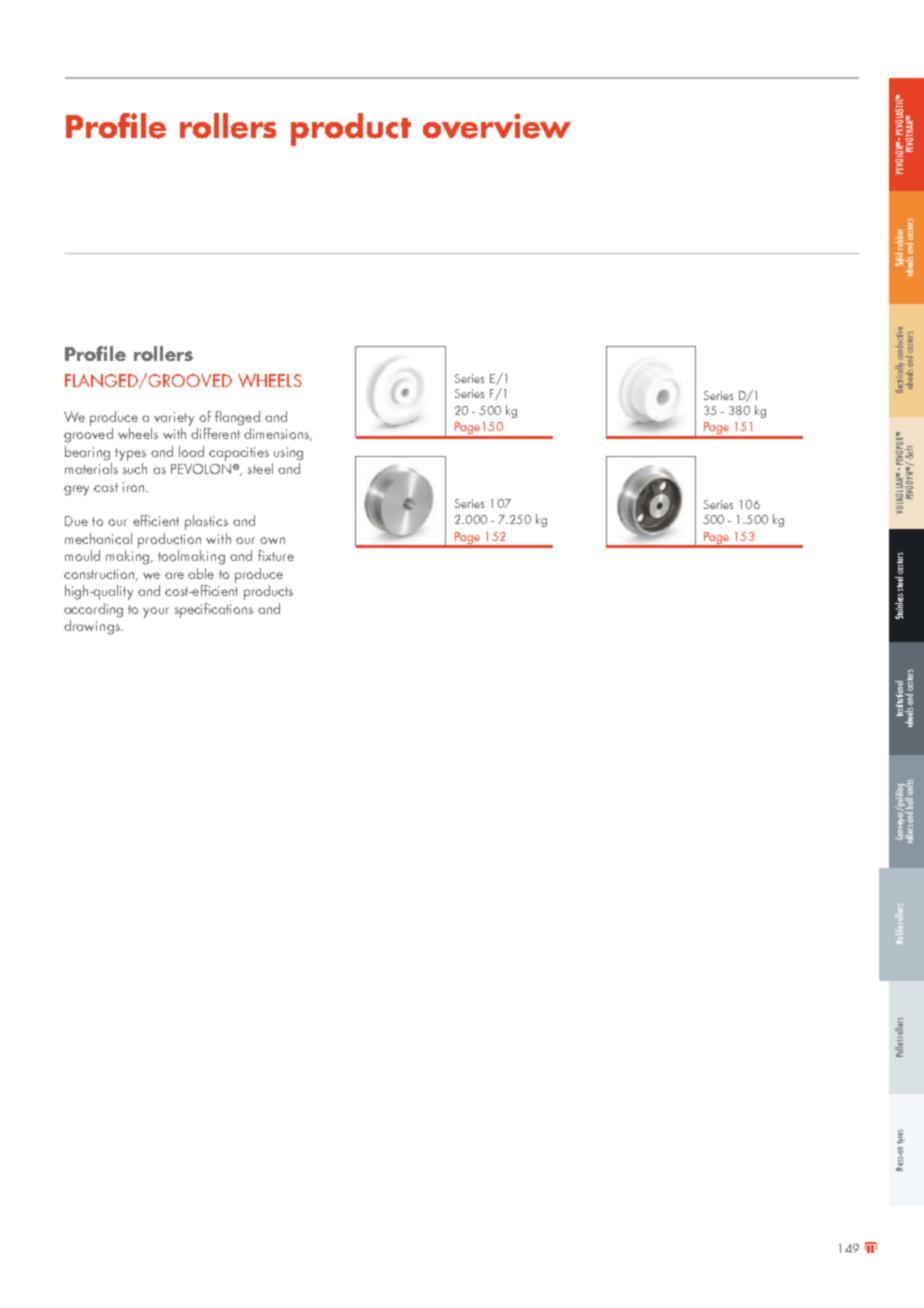  Describe the element at coordinates (156, 612) in the screenshot. I see `your` at that location.
